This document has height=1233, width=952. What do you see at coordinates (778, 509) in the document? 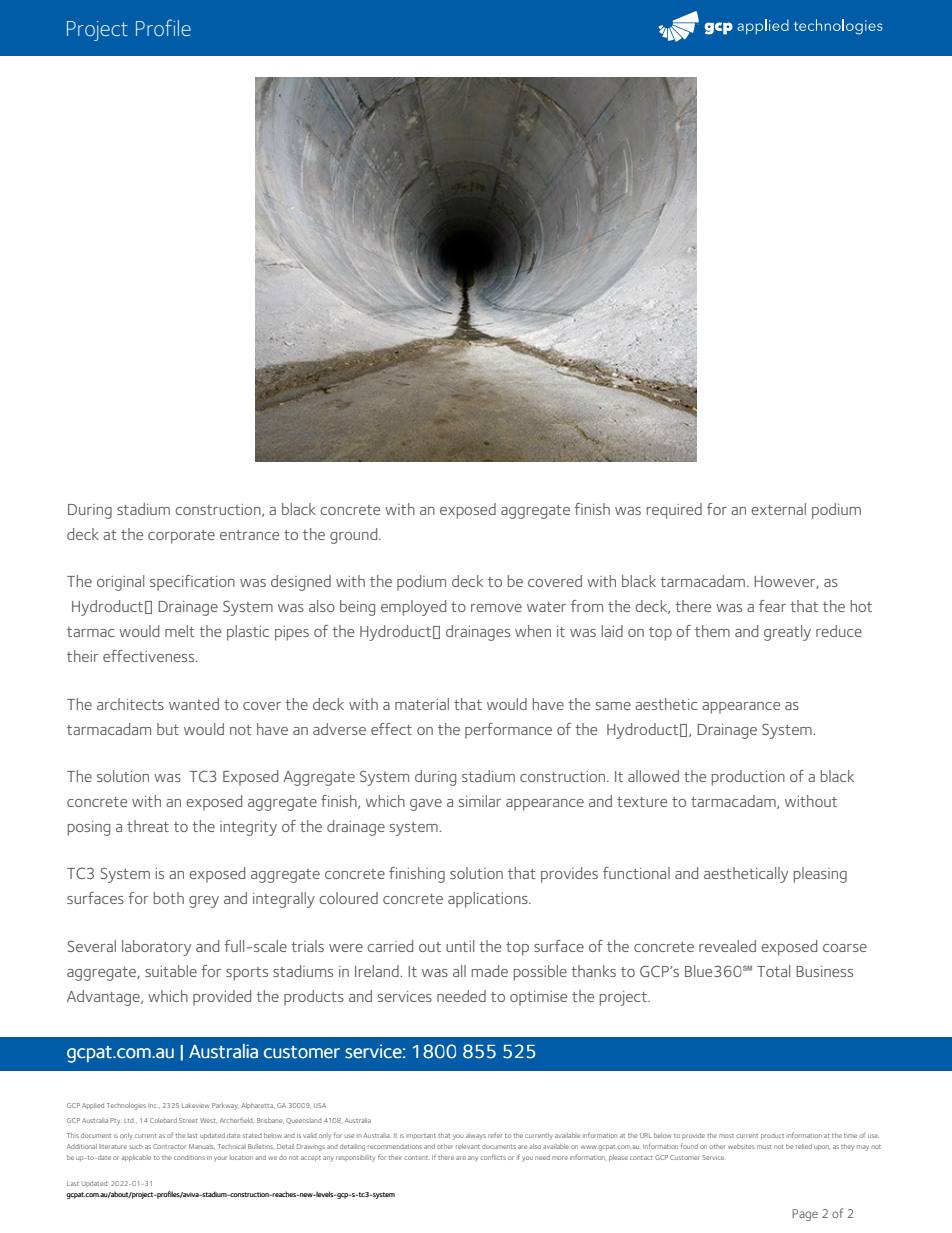
I see `external` at bounding box center [778, 509].
